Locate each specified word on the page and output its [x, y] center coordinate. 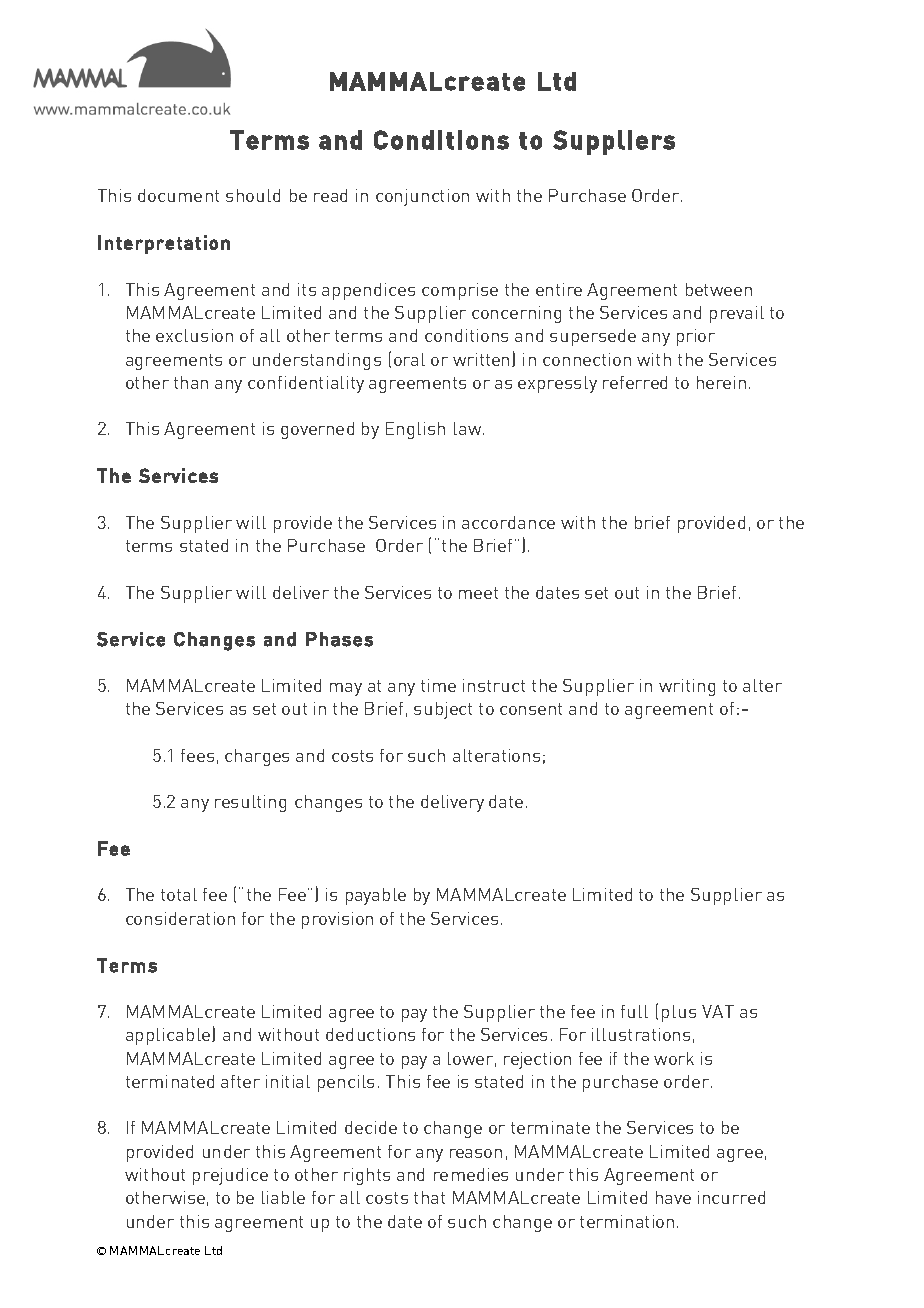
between [719, 289]
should [253, 195]
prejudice [230, 1176]
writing [687, 687]
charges [257, 757]
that [429, 1197]
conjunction [422, 197]
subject [443, 710]
